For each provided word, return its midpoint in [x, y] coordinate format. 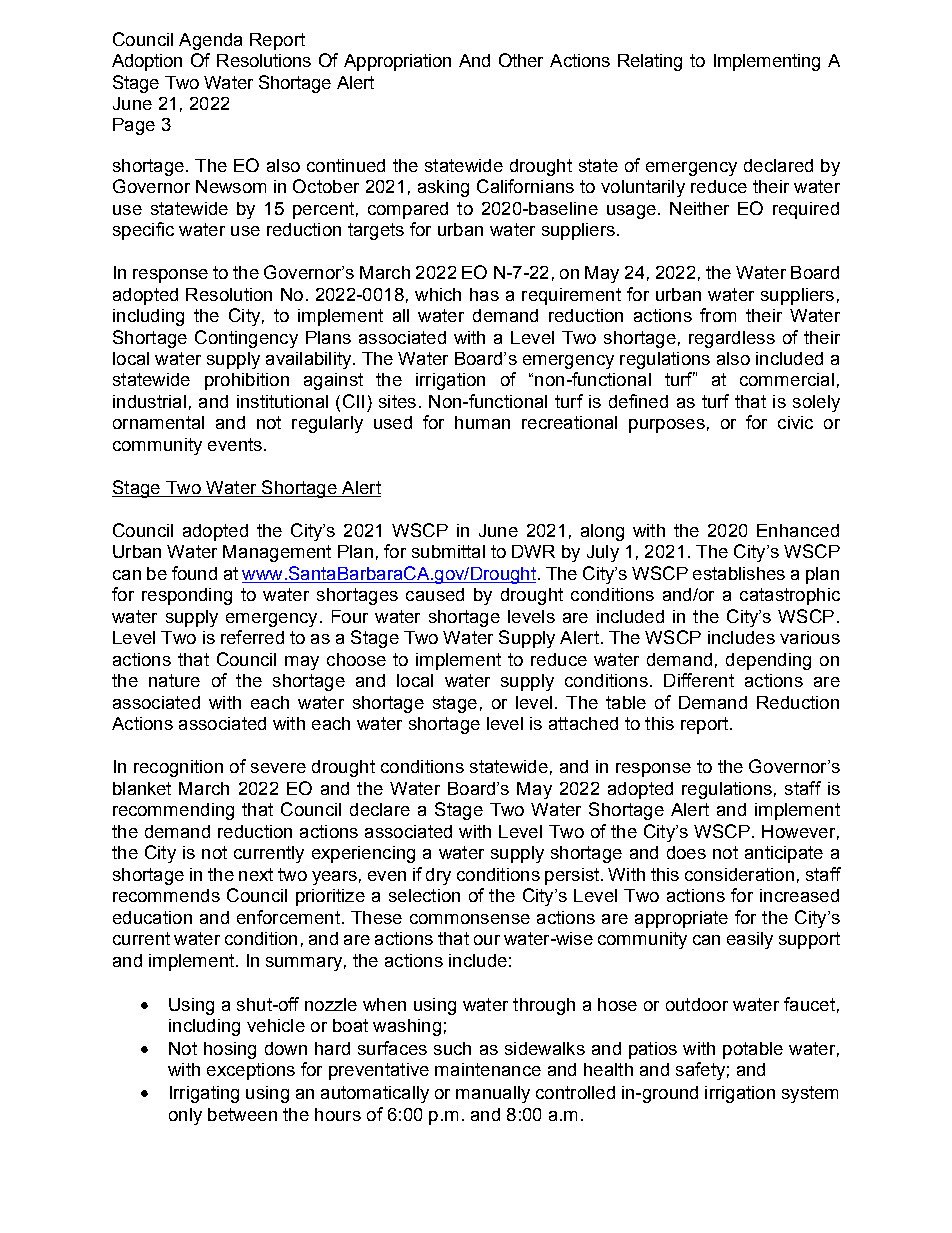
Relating [650, 62]
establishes [739, 573]
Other [521, 60]
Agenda [210, 41]
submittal [448, 551]
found [194, 573]
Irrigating [204, 1094]
